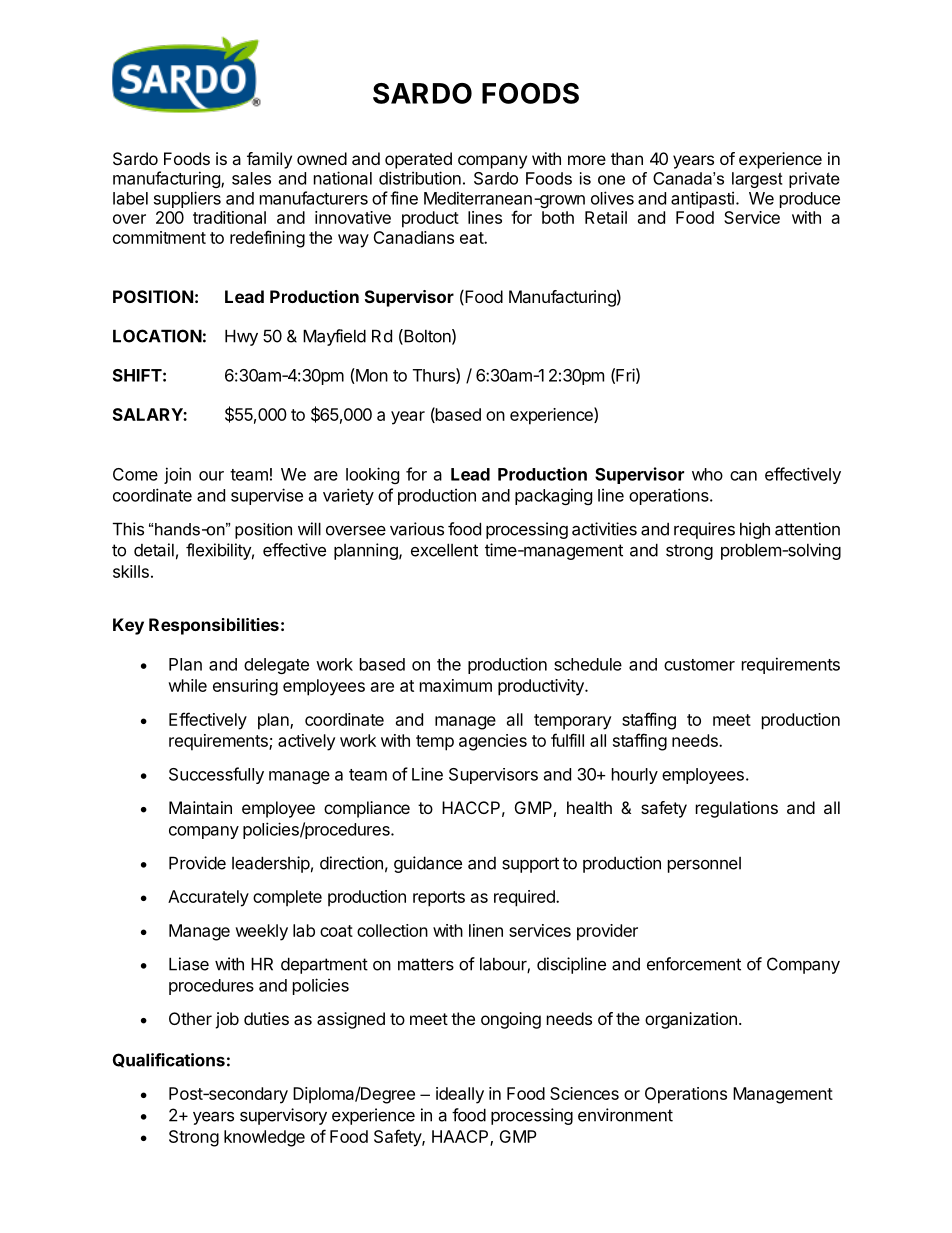 Image resolution: width=952 pixels, height=1233 pixels. Describe the element at coordinates (264, 1138) in the screenshot. I see `knowledge` at that location.
